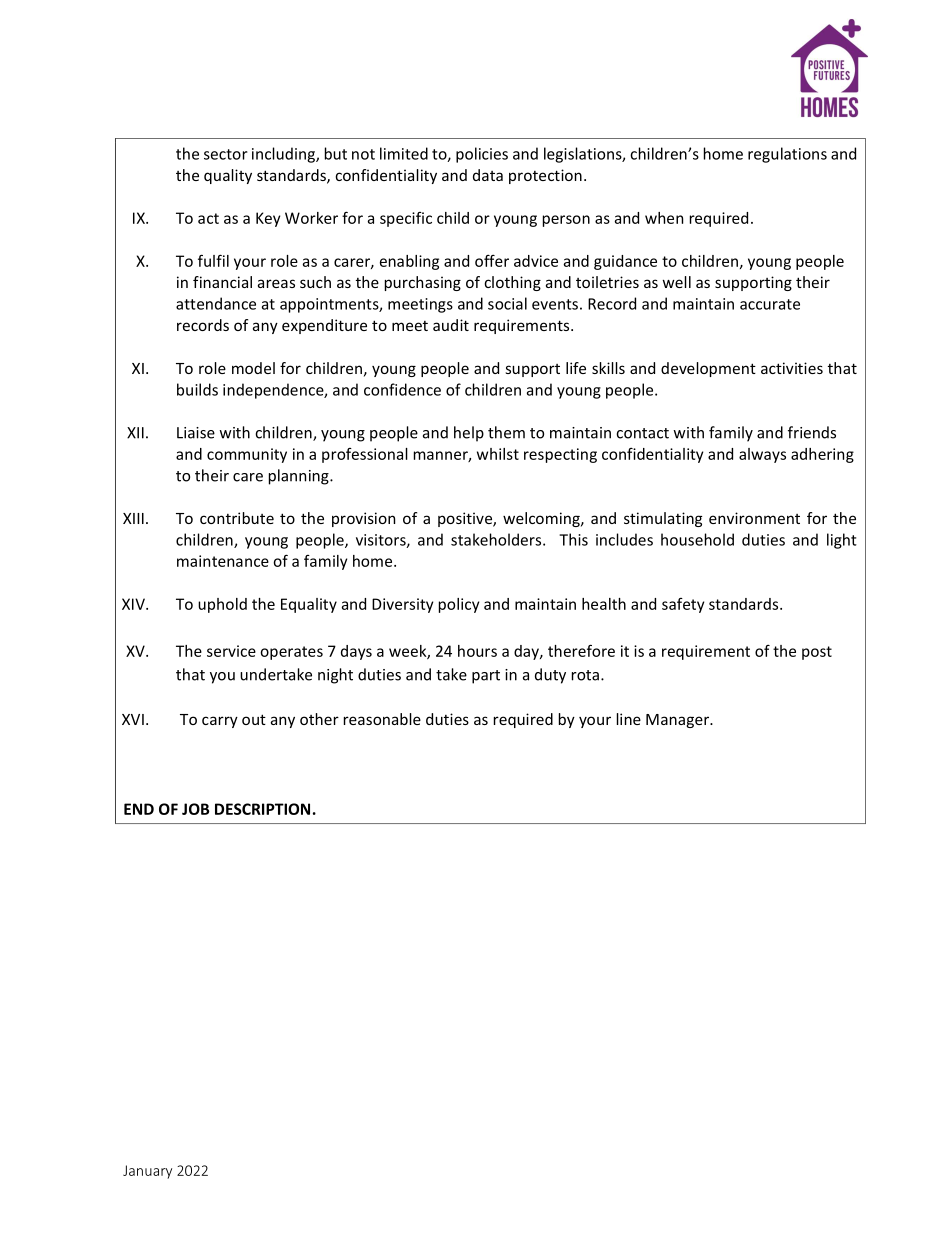  I want to click on data, so click(488, 175).
